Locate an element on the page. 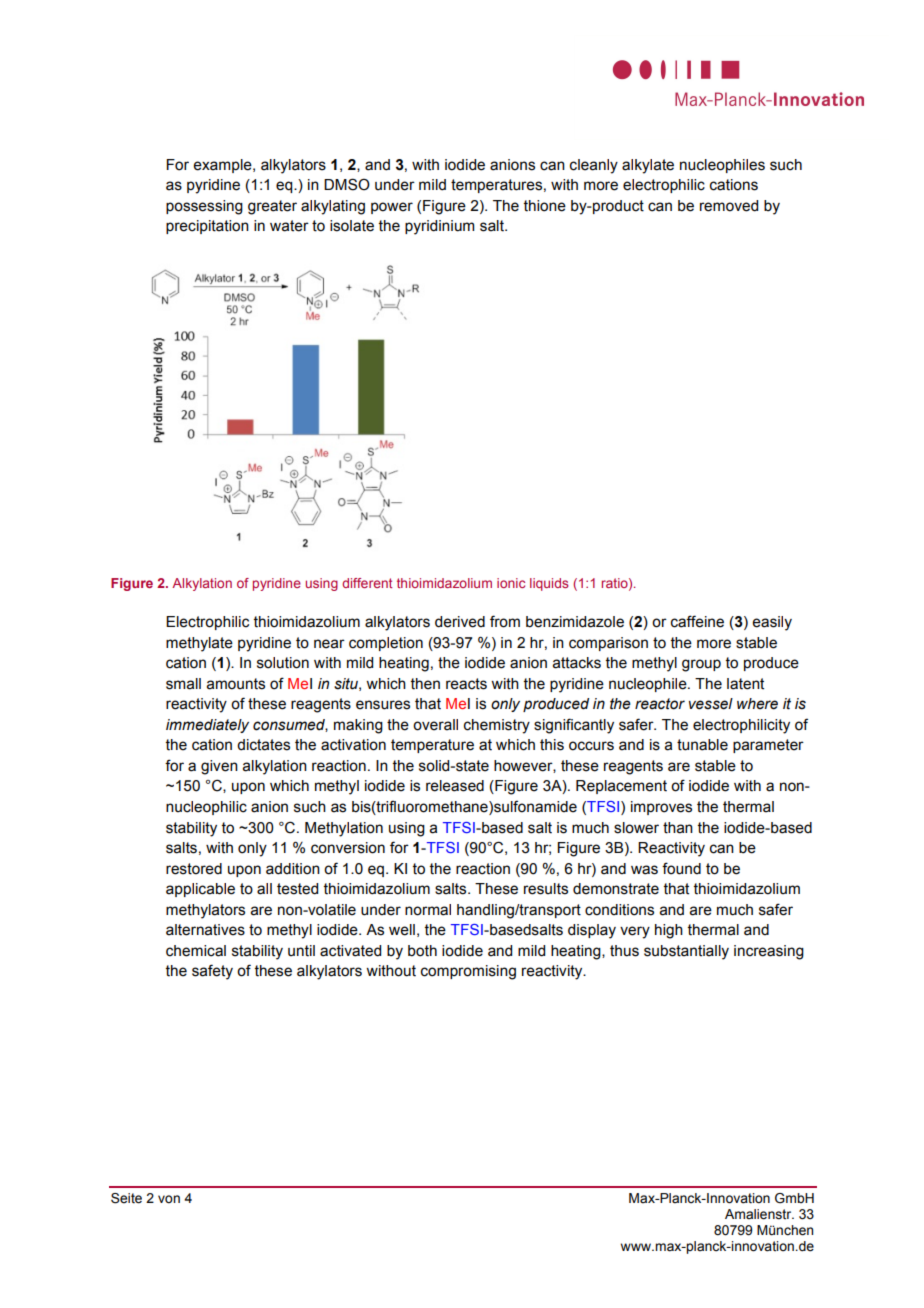 The image size is (924, 1308). ionic is located at coordinates (511, 583).
